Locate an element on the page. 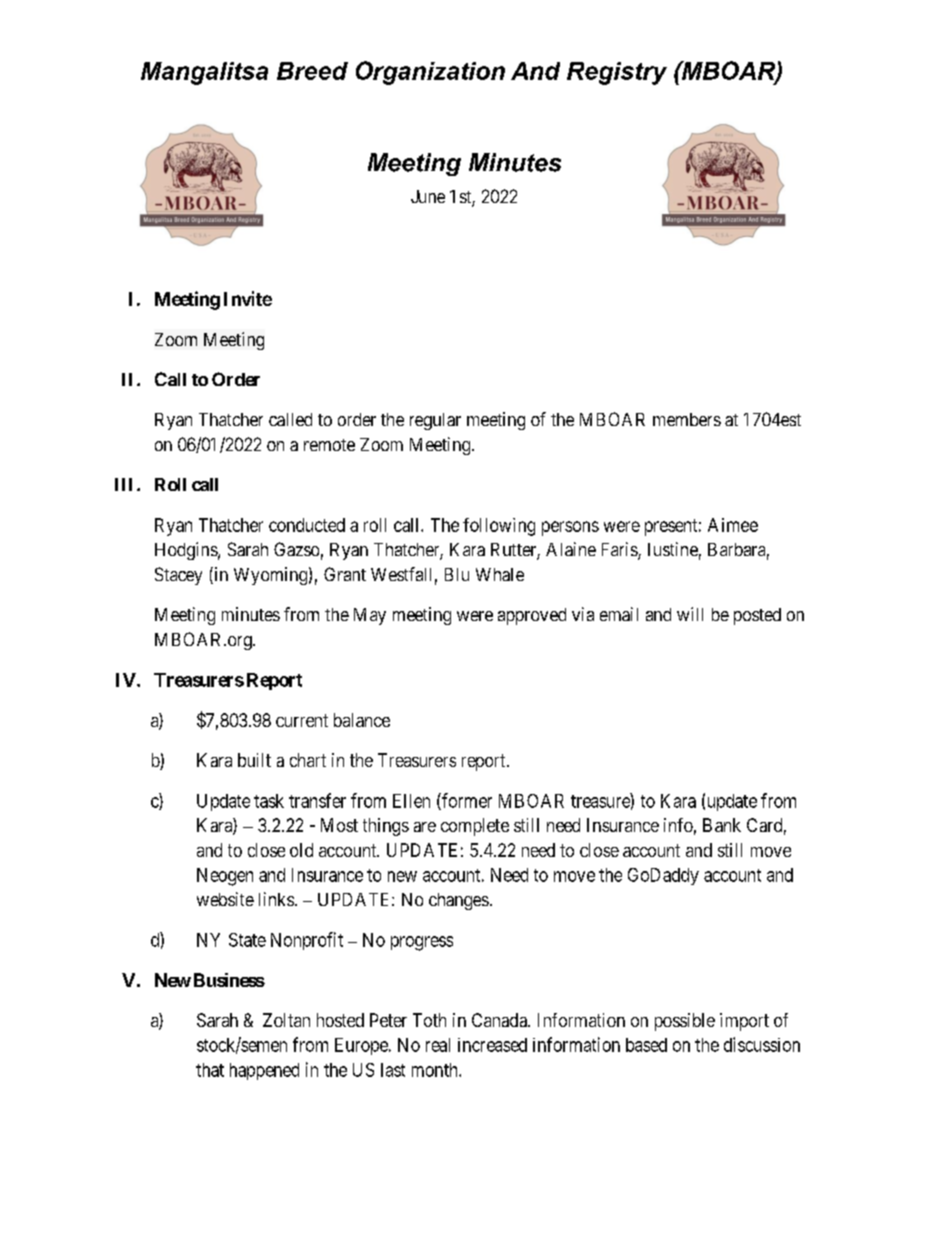 This page has width=952, height=1233. possible is located at coordinates (685, 1022).
